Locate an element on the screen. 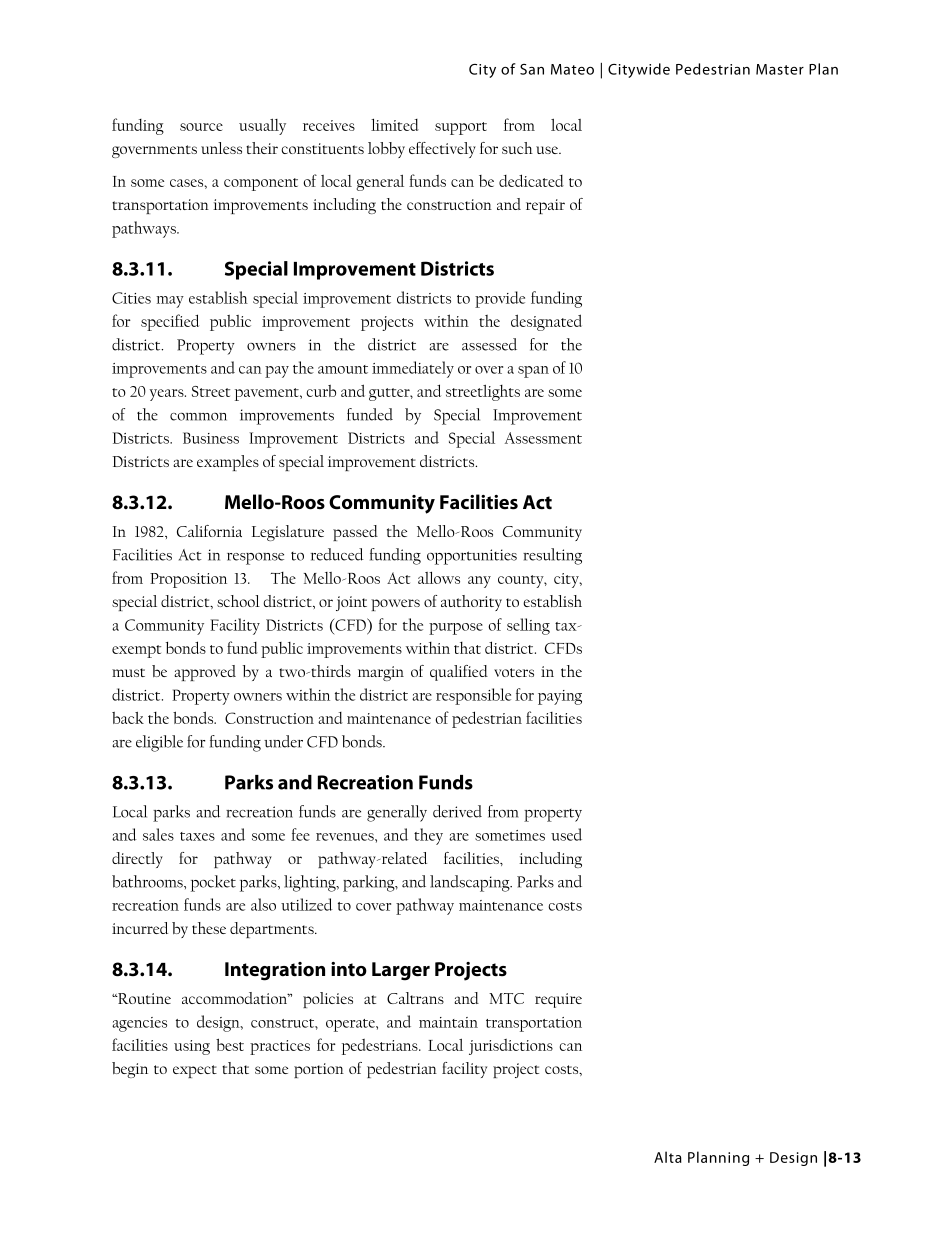 This screenshot has height=1233, width=952. support is located at coordinates (461, 128).
